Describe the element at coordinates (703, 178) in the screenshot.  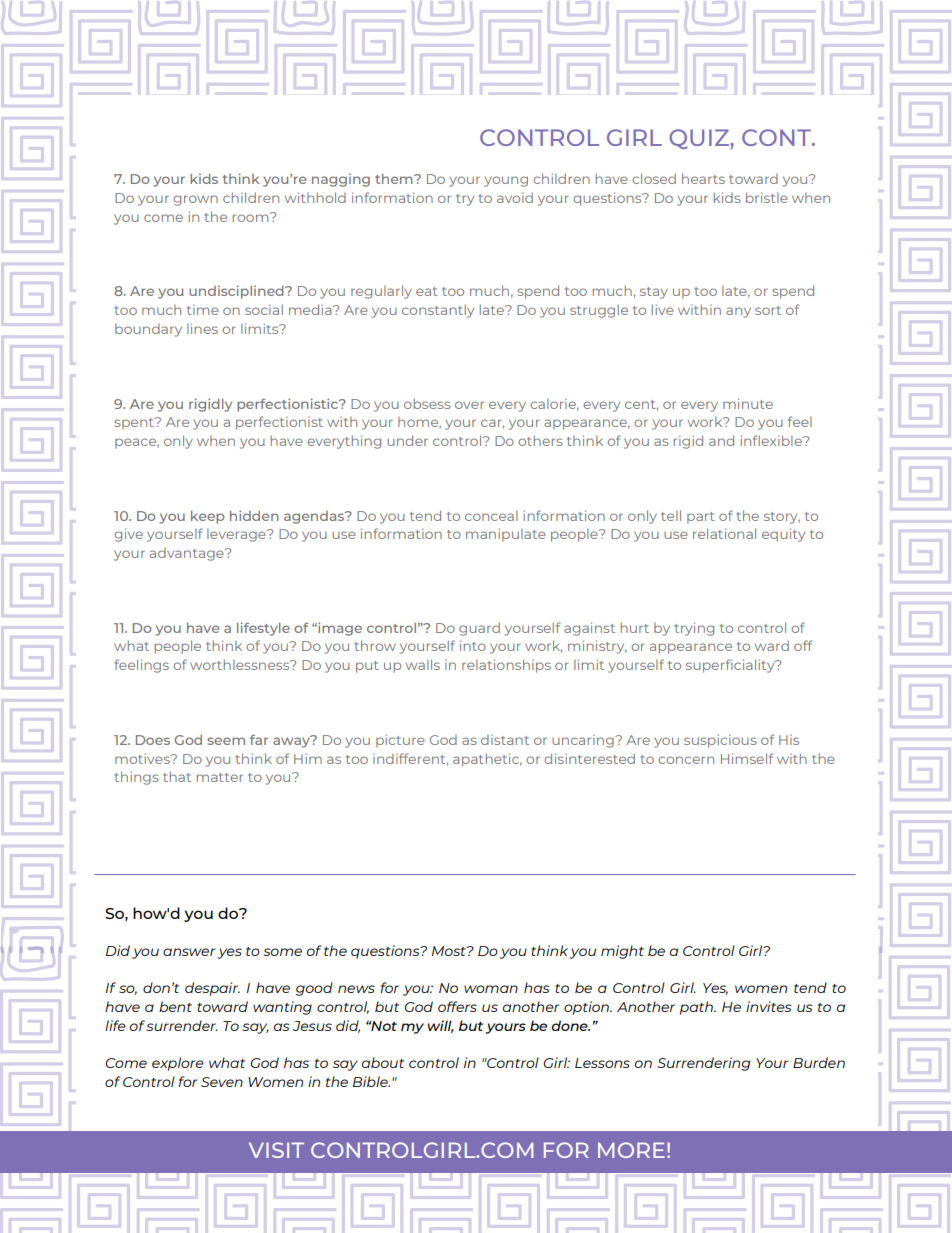
I see `hearts` at that location.
